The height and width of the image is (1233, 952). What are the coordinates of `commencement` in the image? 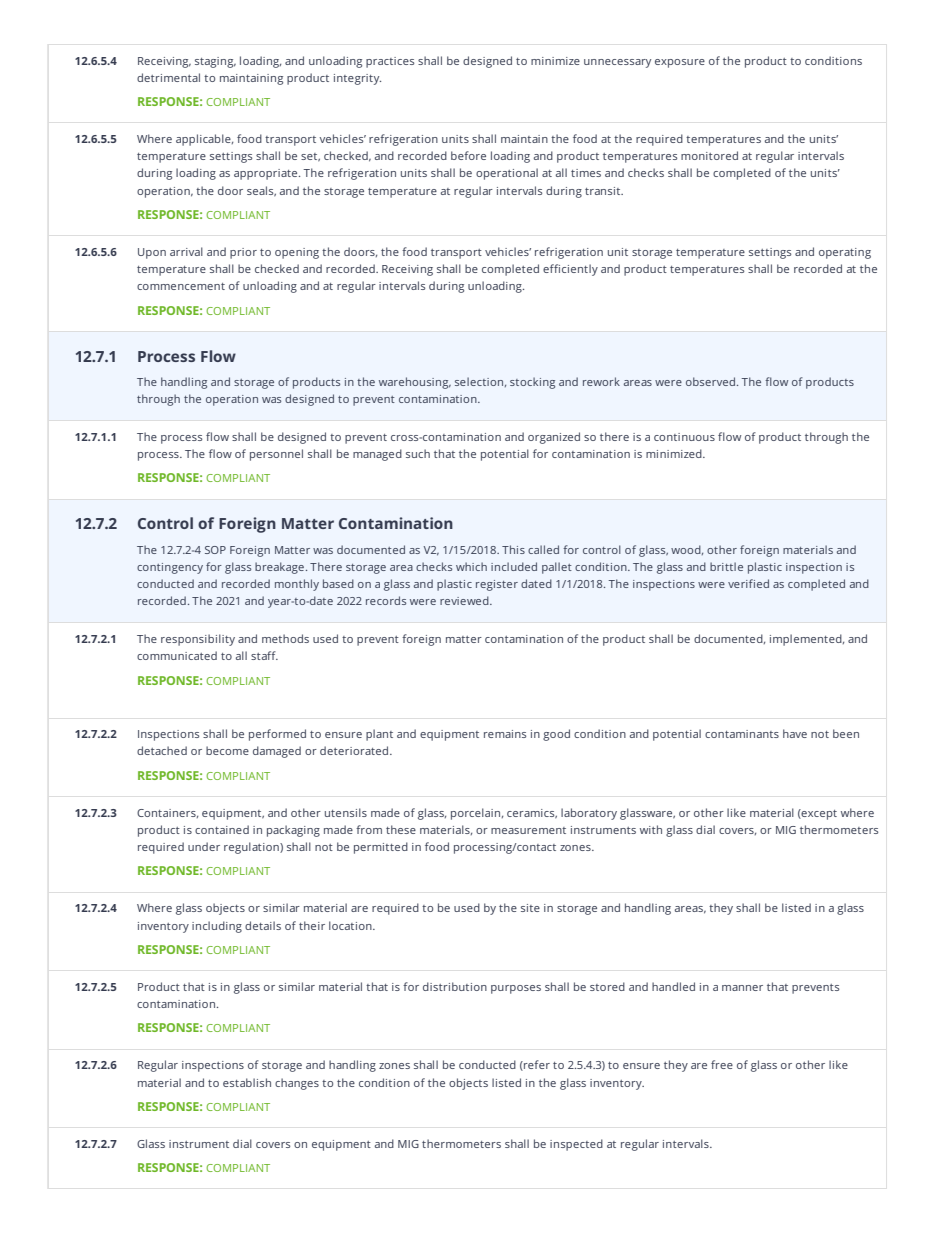 It's located at (181, 286).
